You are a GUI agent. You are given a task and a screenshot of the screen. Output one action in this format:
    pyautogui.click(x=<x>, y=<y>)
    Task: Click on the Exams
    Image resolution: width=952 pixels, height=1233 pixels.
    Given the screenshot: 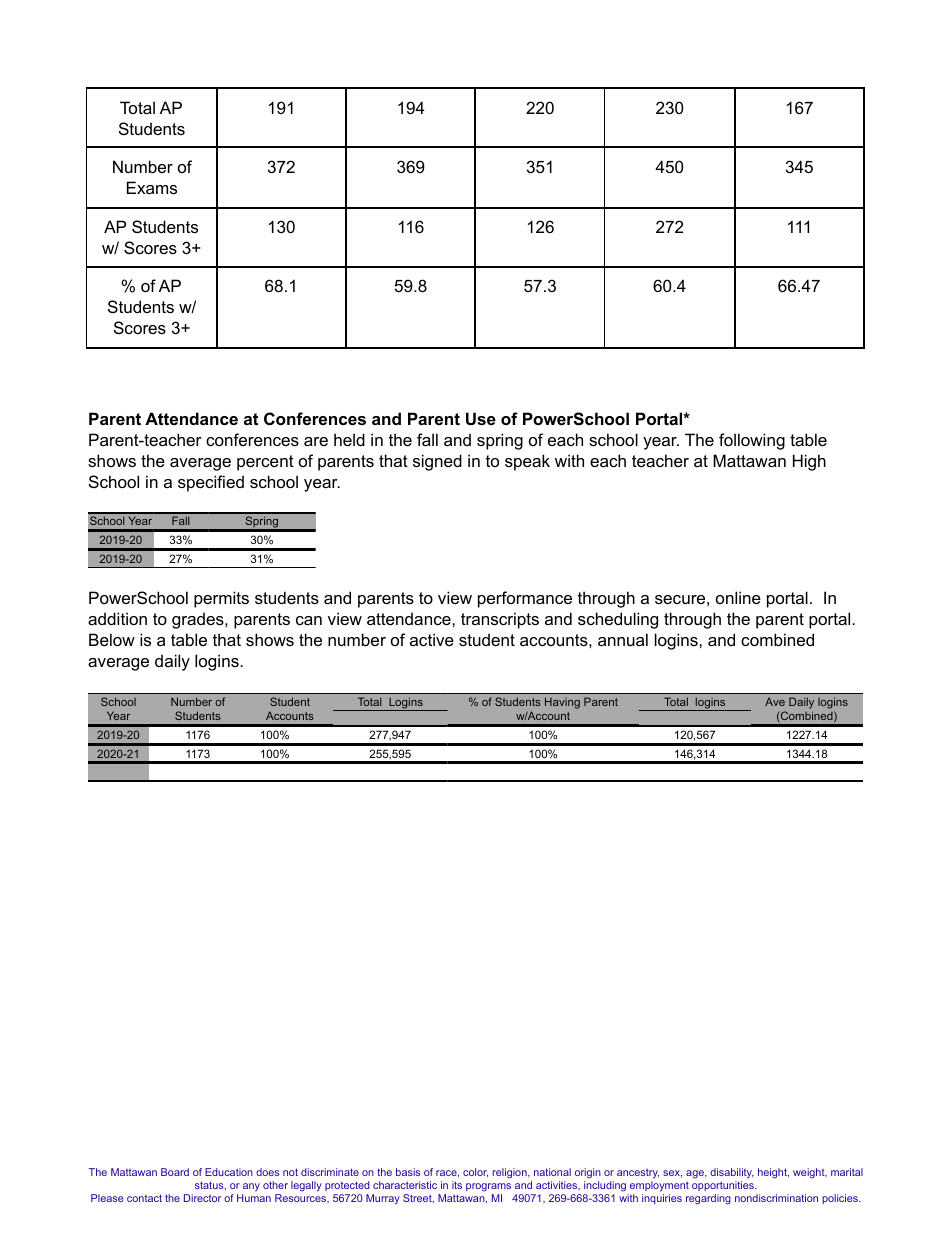 What is the action you would take?
    pyautogui.click(x=152, y=187)
